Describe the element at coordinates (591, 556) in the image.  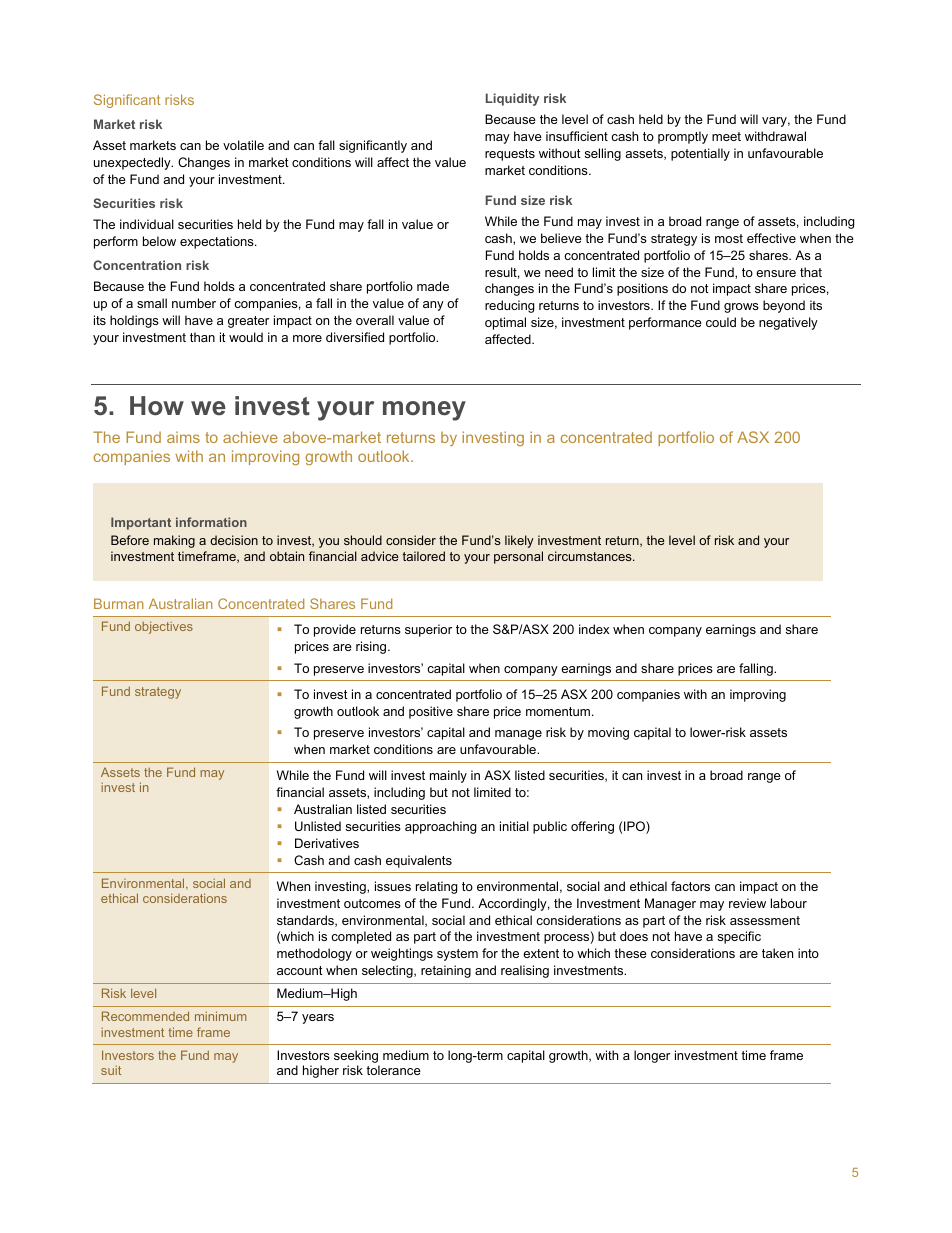
I see `circumstances` at that location.
